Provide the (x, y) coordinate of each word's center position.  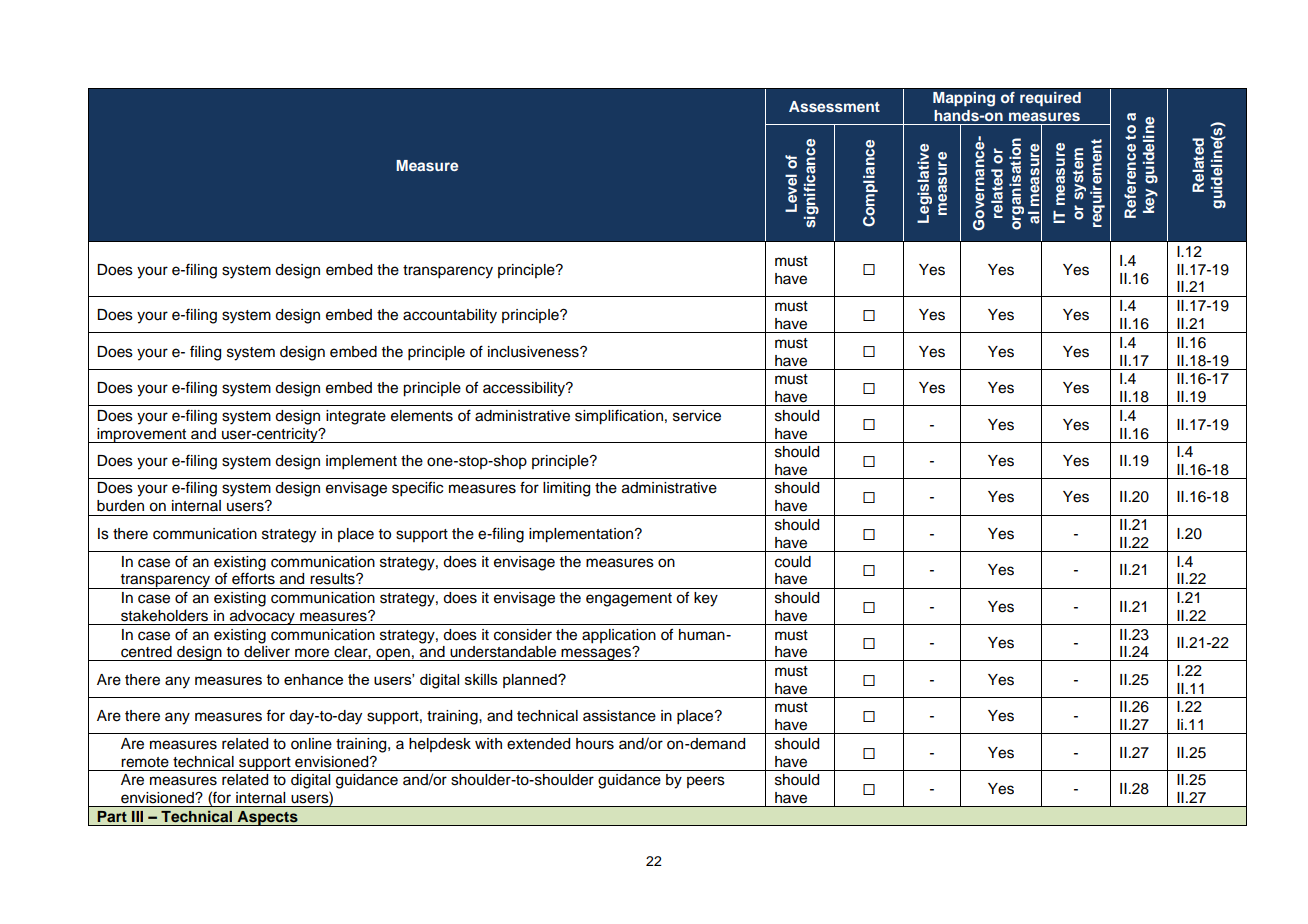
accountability (450, 316)
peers (706, 782)
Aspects (267, 818)
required (1050, 99)
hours (595, 744)
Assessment (834, 106)
